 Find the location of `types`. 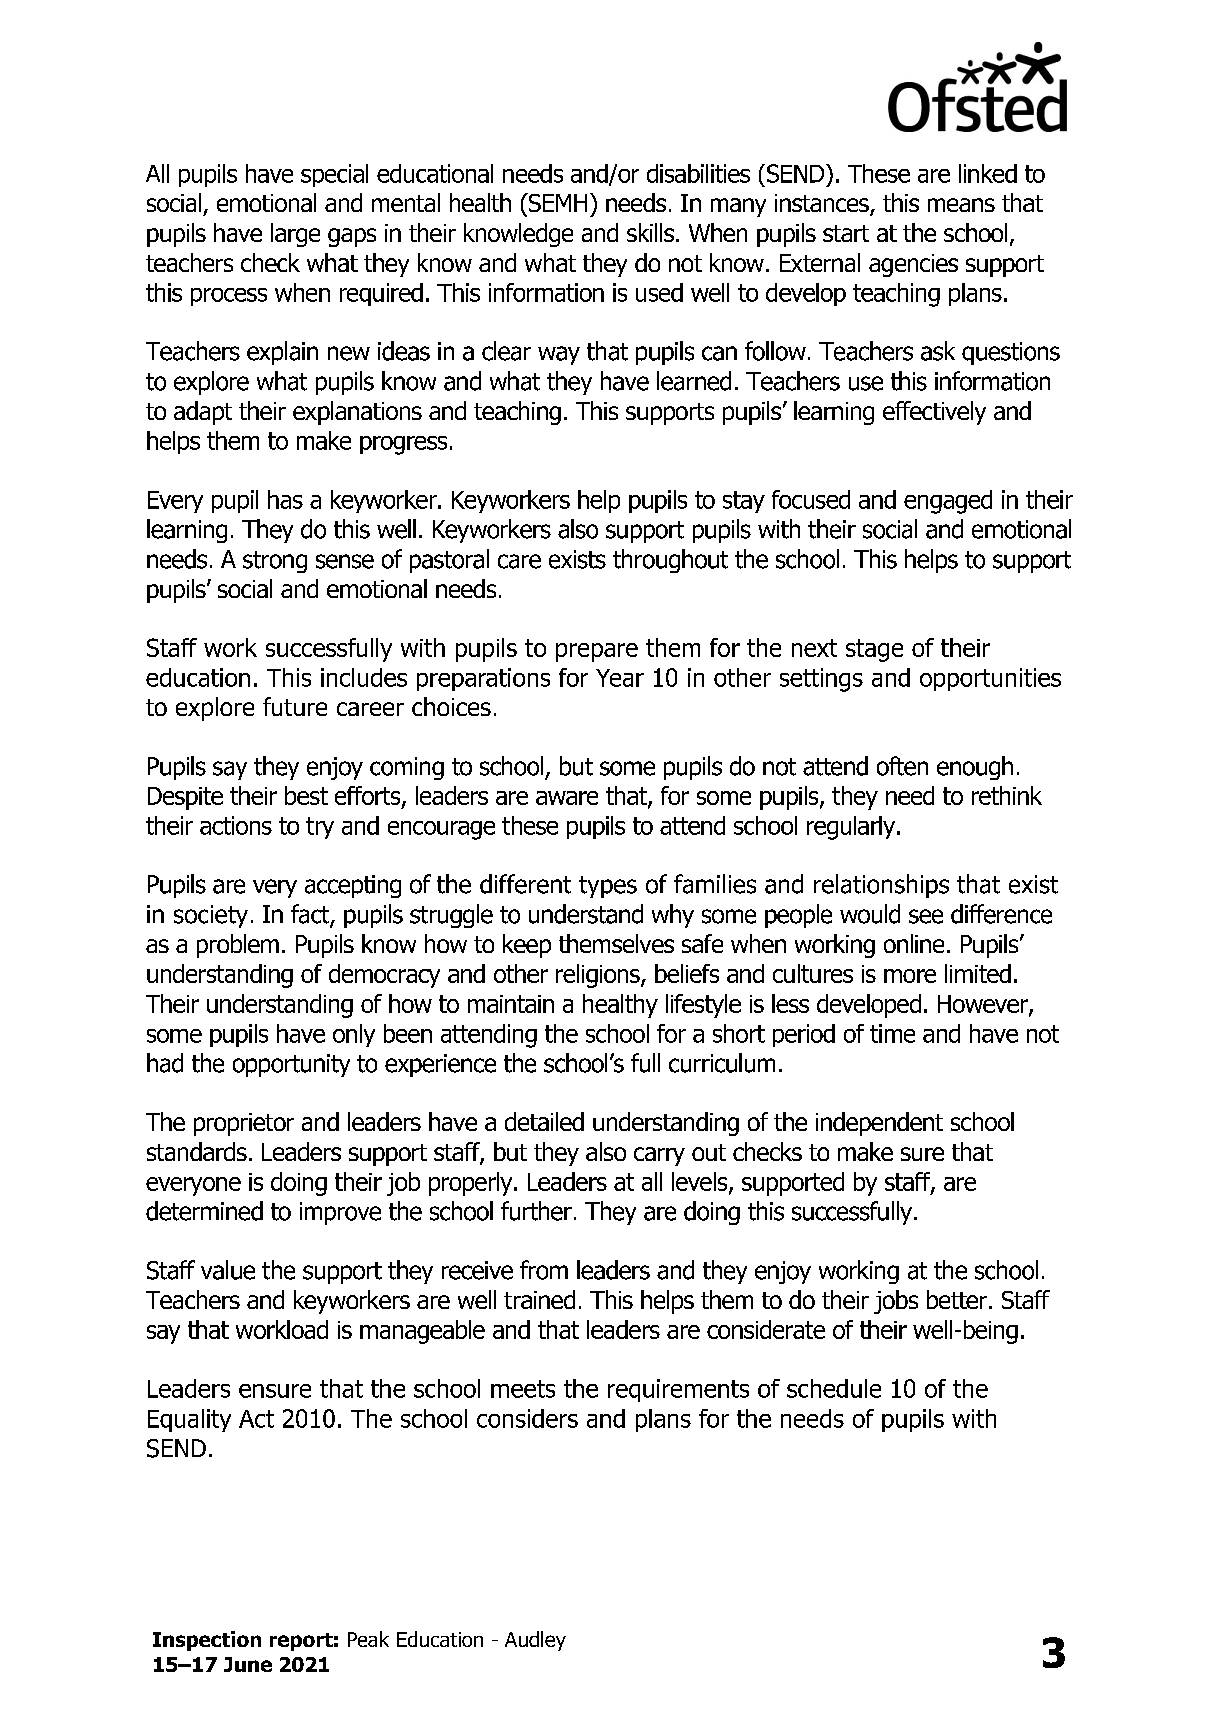

types is located at coordinates (608, 887).
